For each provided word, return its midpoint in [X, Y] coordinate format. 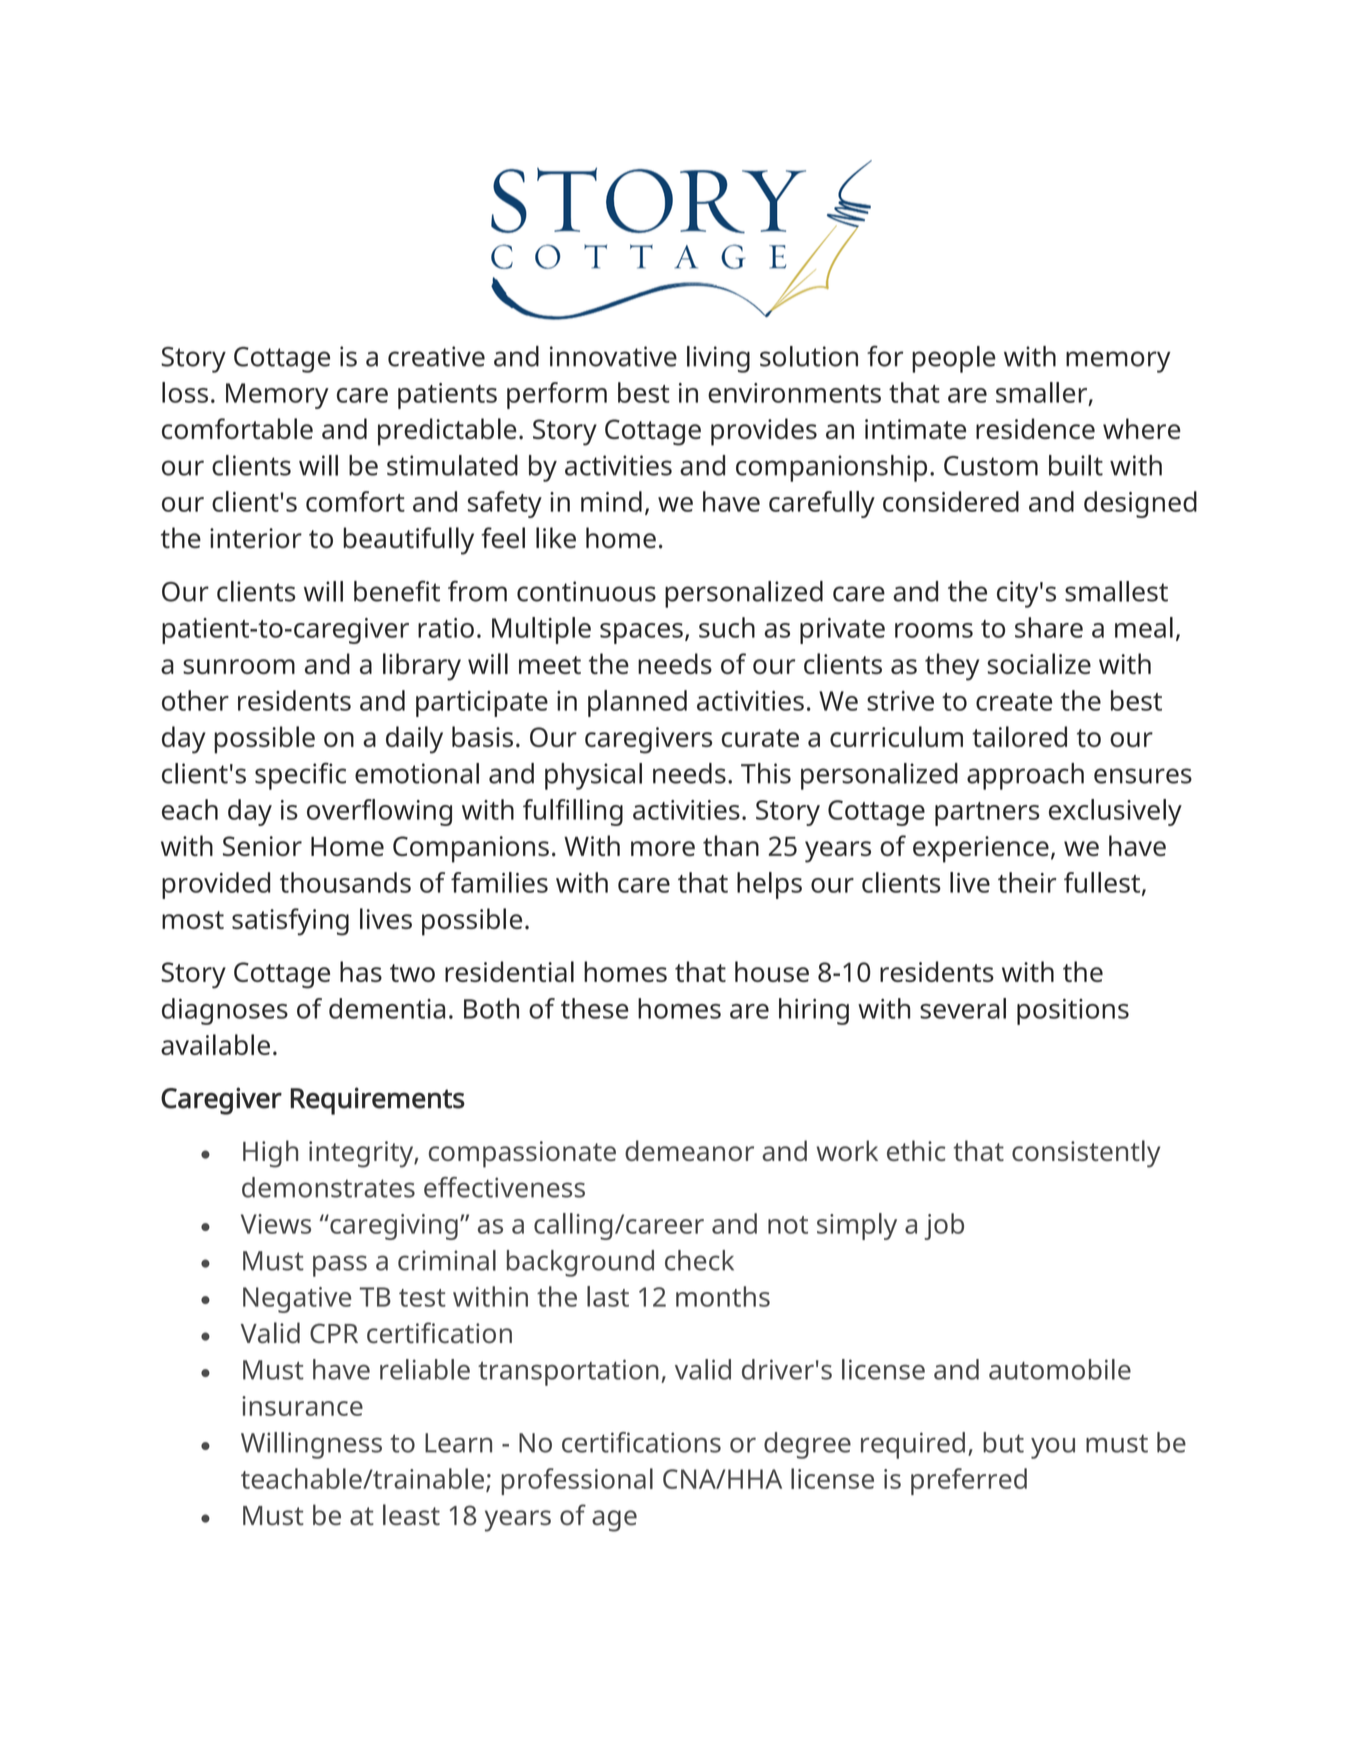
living [718, 359]
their [1027, 882]
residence [1035, 428]
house [772, 971]
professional [577, 1481]
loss [185, 392]
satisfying [290, 922]
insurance [302, 1406]
